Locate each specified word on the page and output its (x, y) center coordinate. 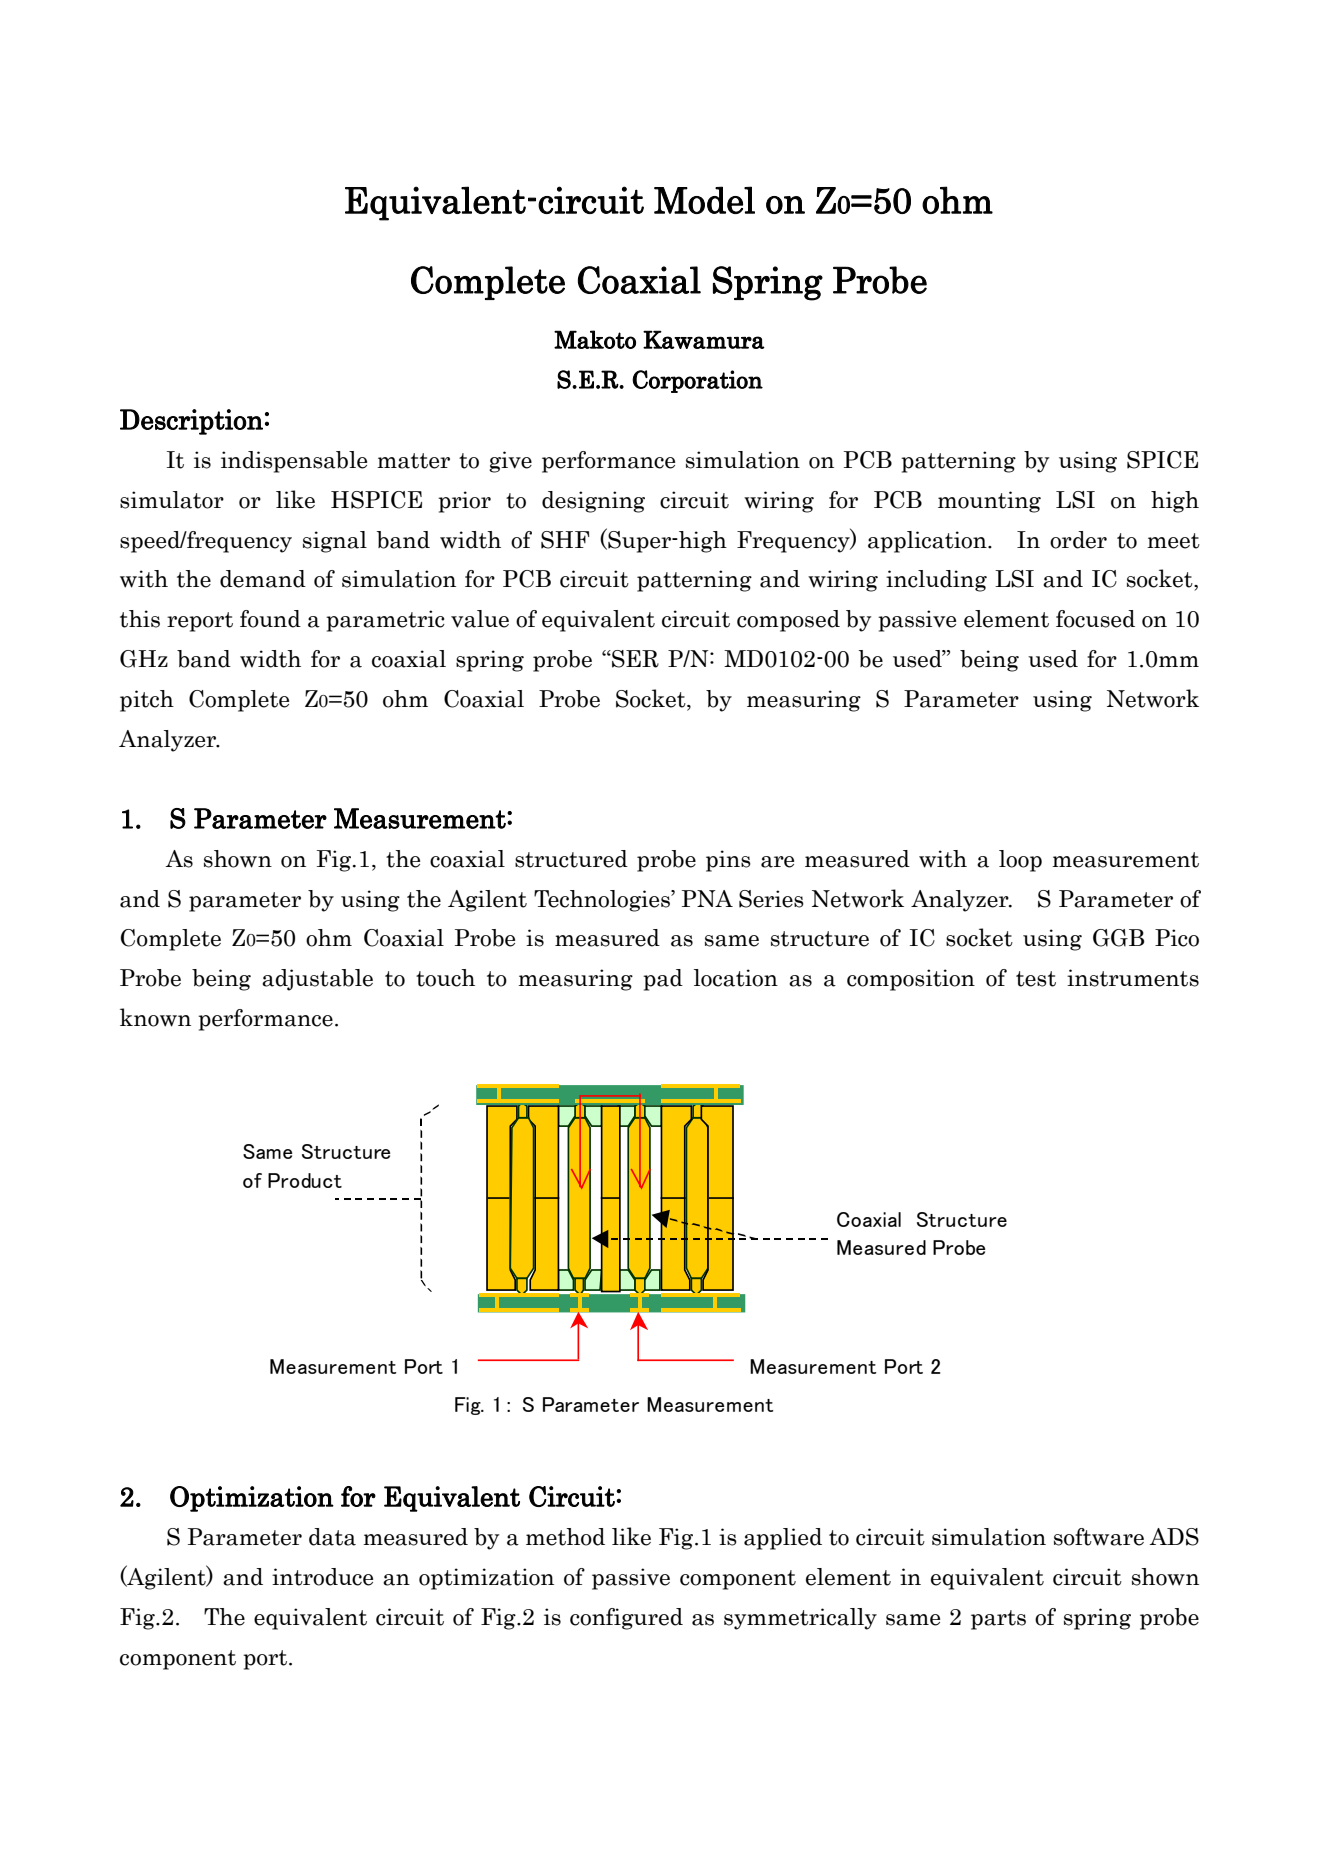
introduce (322, 1577)
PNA (707, 898)
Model (704, 200)
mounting (989, 502)
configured (626, 1619)
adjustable (317, 980)
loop (1020, 861)
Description (191, 422)
